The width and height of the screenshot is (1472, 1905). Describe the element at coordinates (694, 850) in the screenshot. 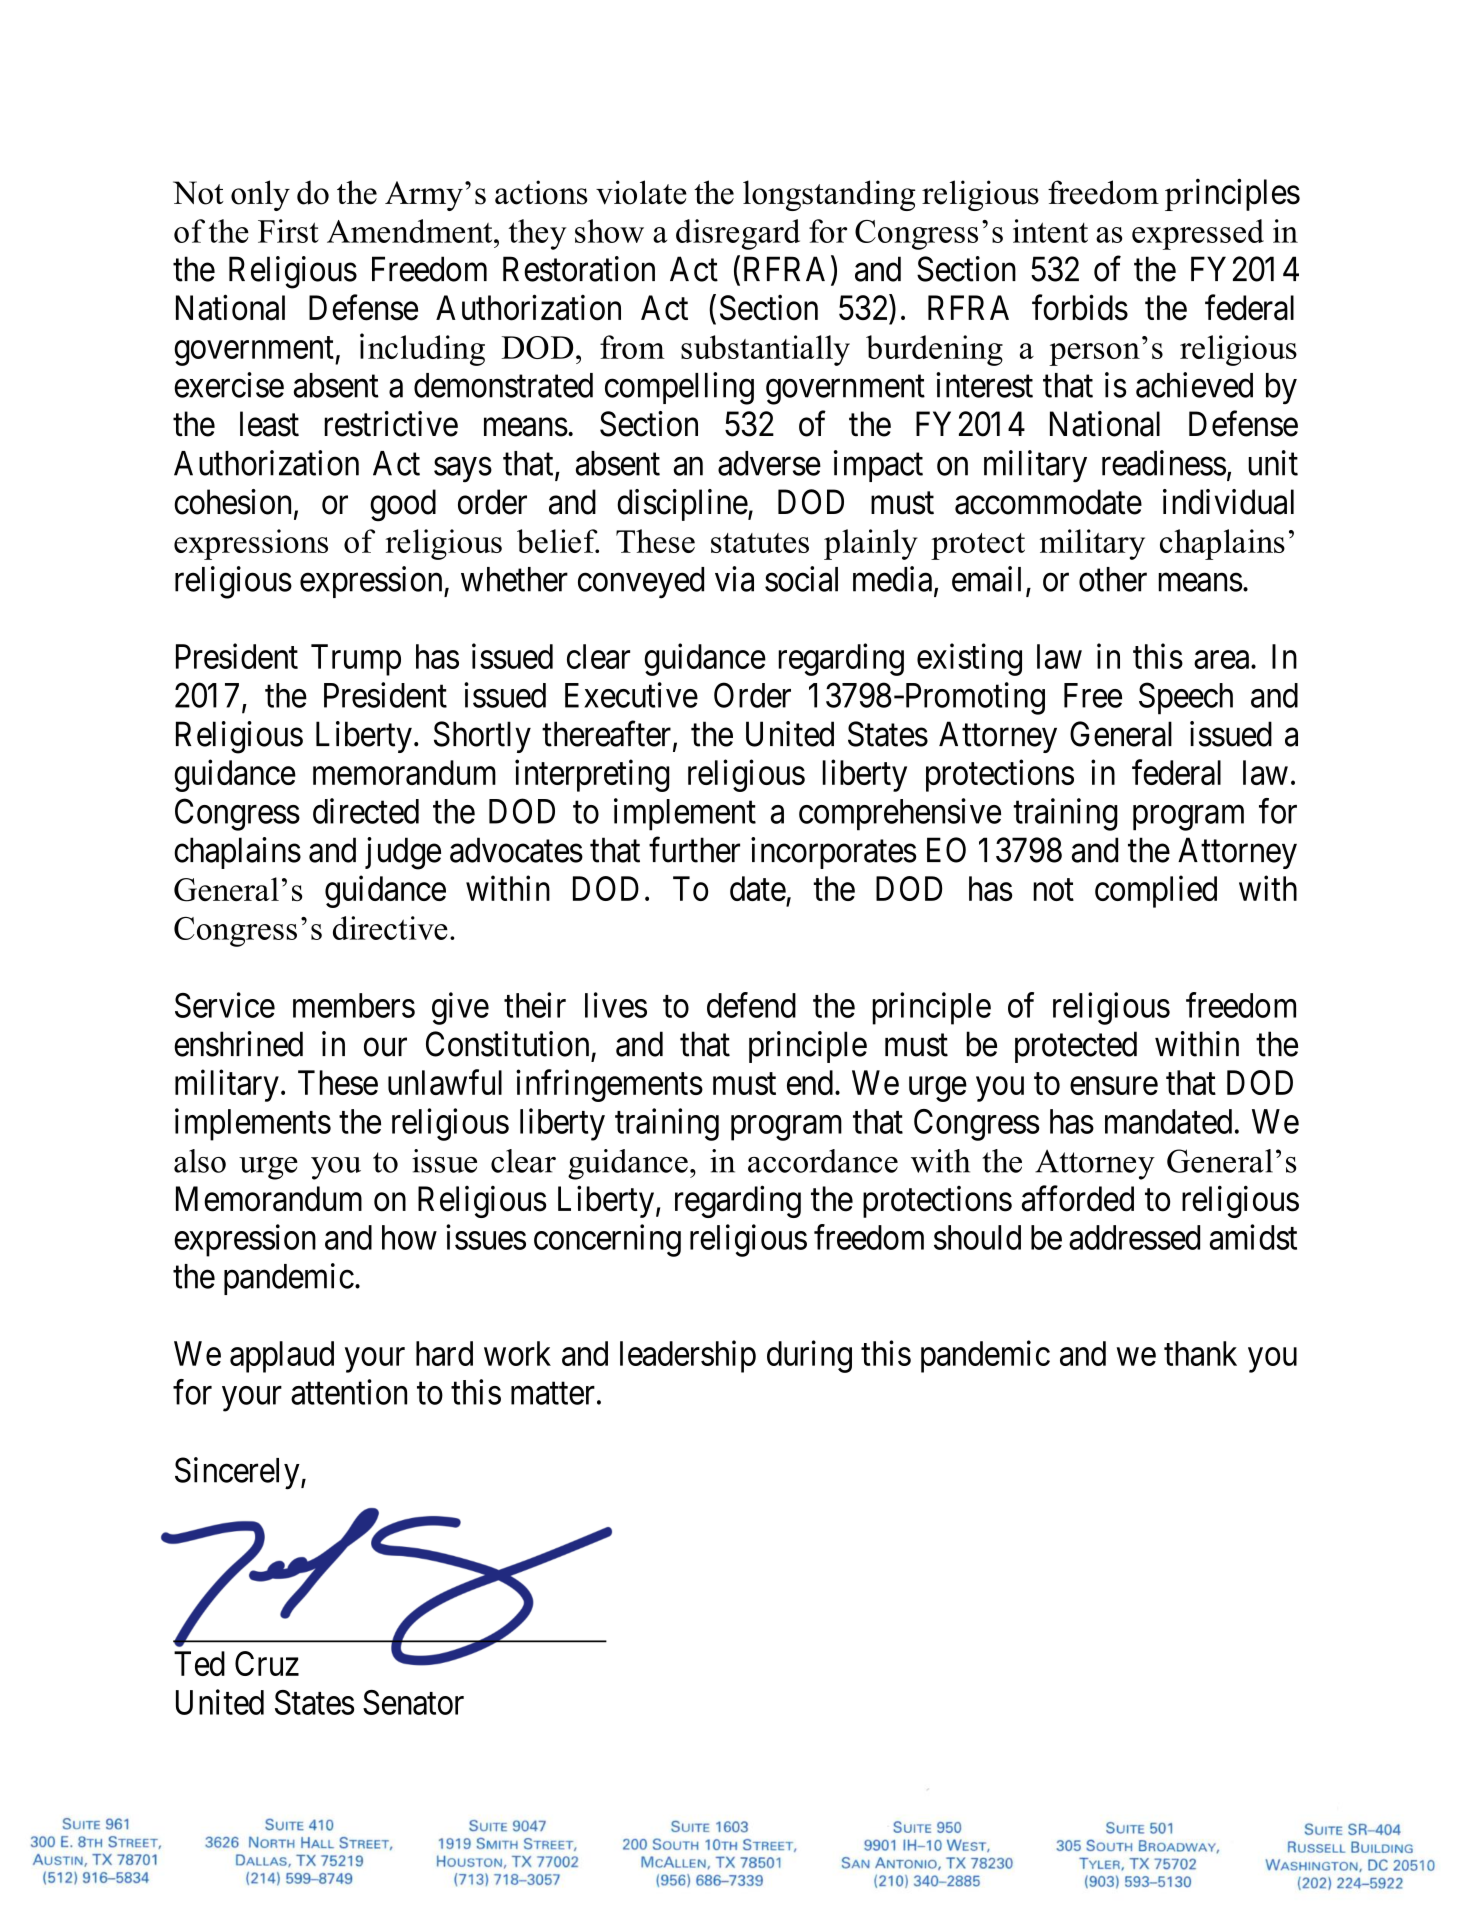

I see `further` at that location.
